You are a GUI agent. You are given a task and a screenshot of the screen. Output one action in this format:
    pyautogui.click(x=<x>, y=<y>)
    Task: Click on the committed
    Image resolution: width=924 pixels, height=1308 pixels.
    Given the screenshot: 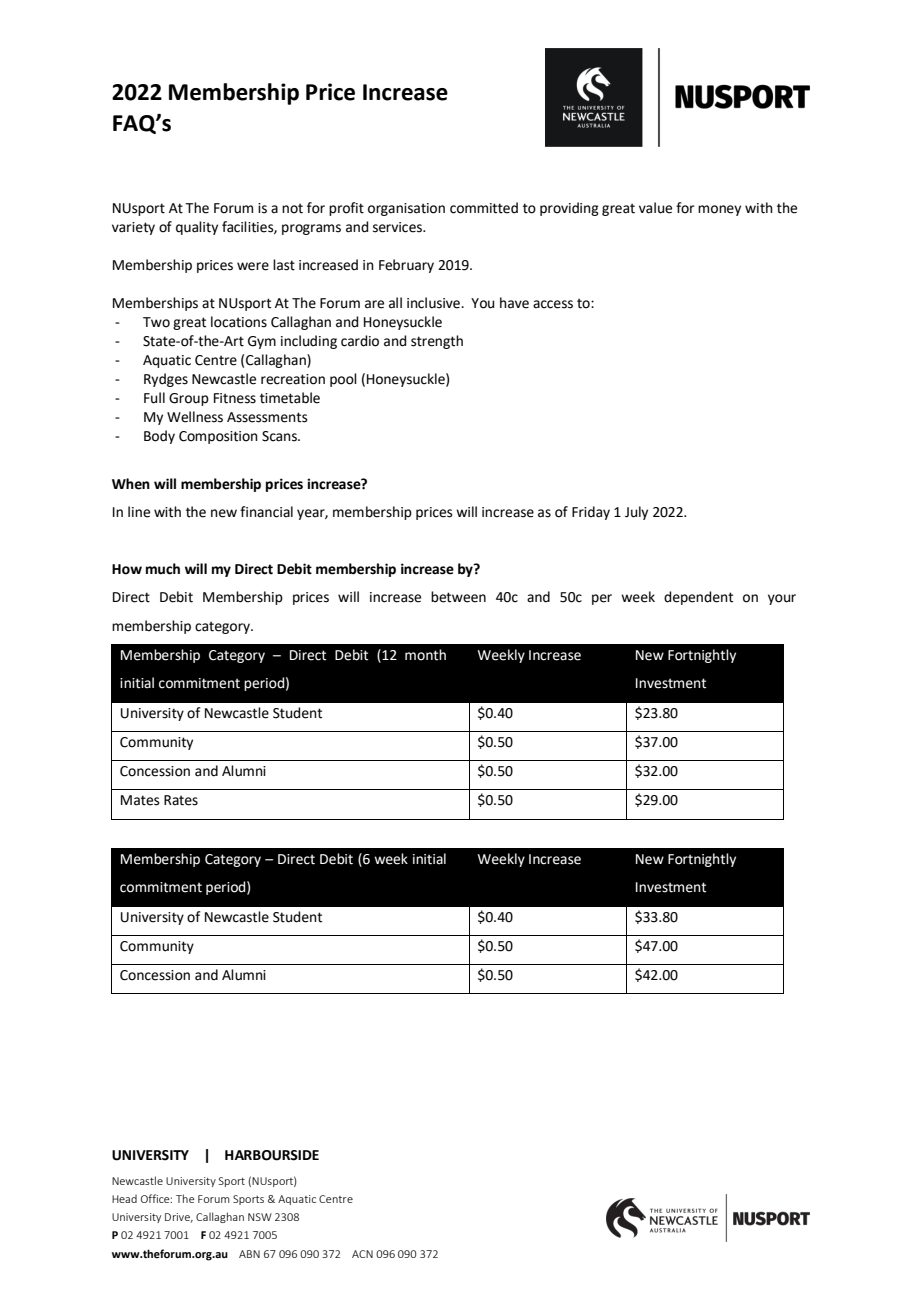 What is the action you would take?
    pyautogui.click(x=484, y=208)
